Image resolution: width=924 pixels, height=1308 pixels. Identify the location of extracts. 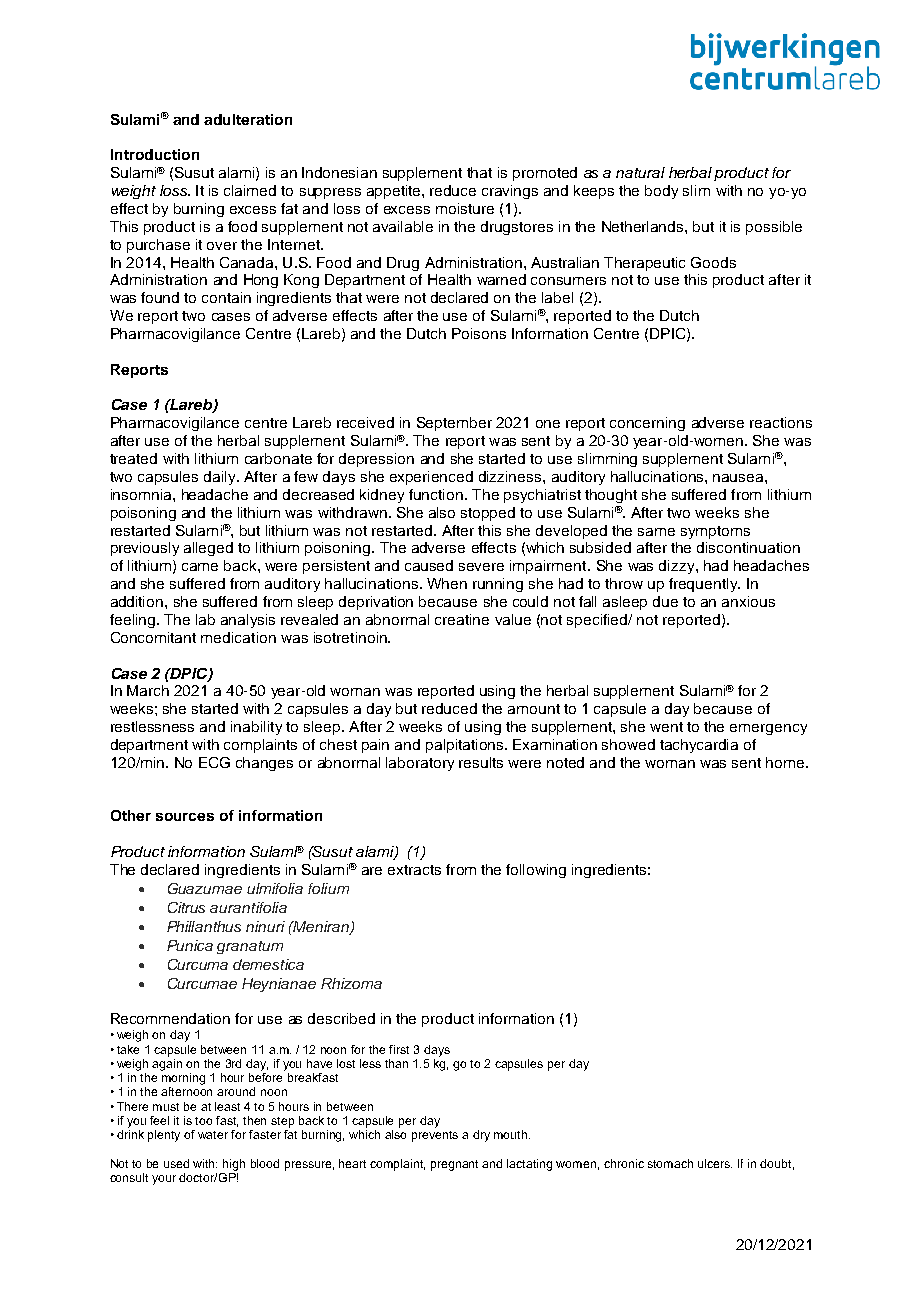
(414, 870).
